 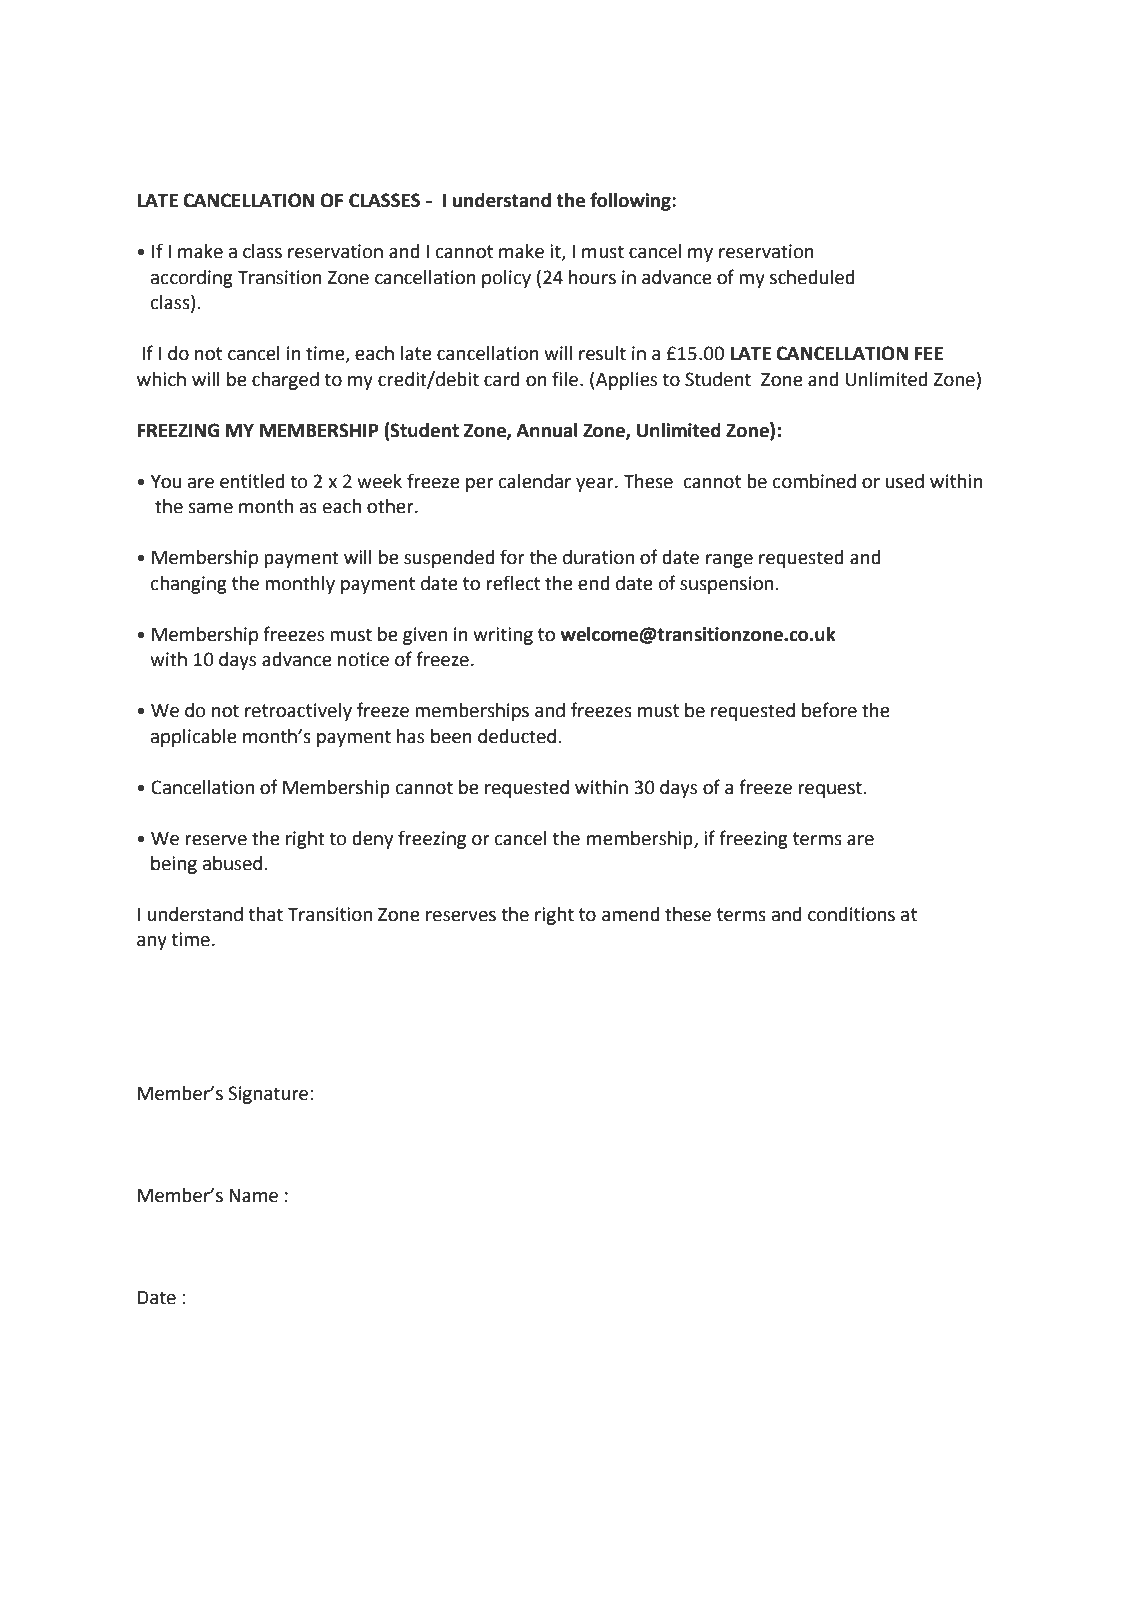 What do you see at coordinates (189, 585) in the screenshot?
I see `changing` at bounding box center [189, 585].
